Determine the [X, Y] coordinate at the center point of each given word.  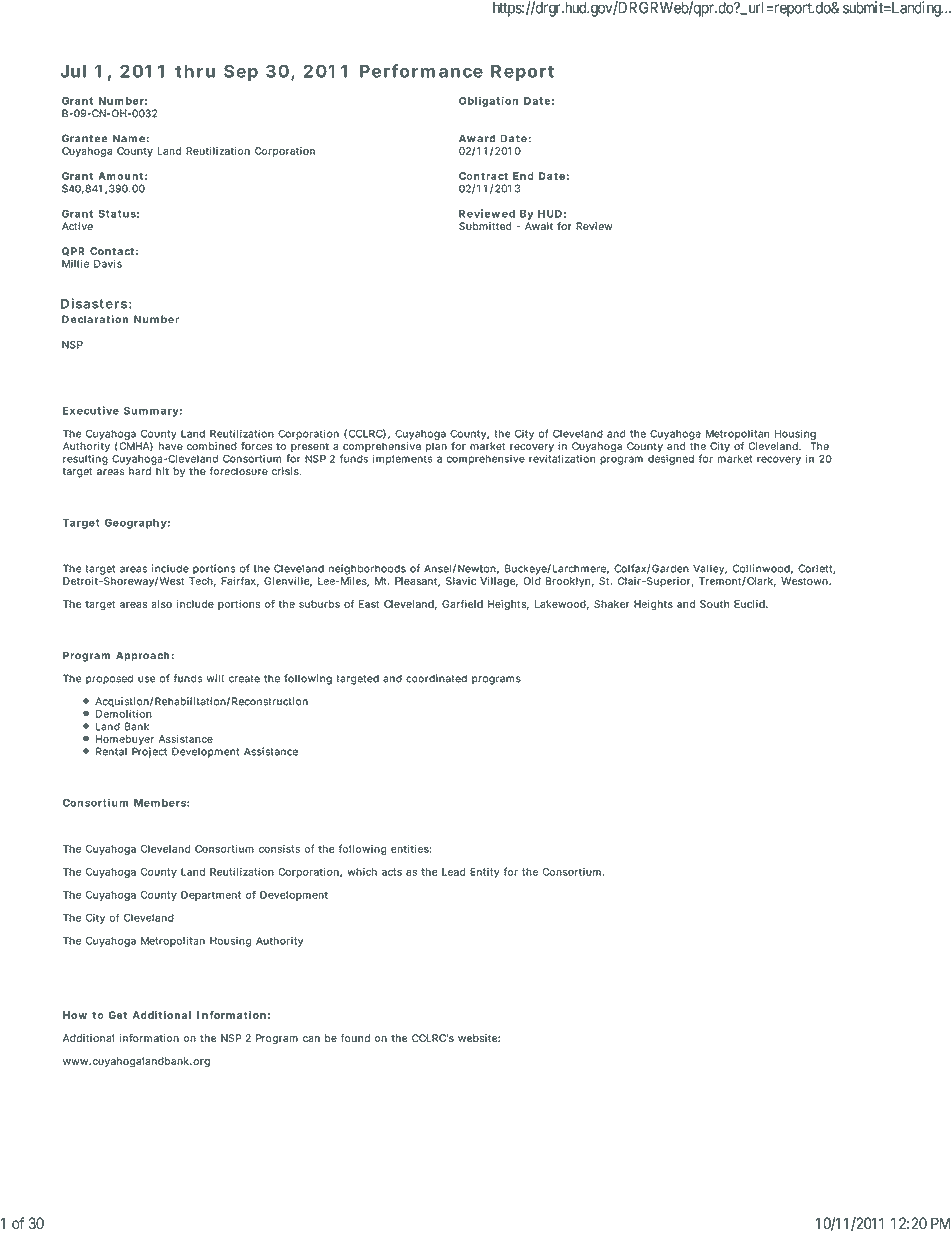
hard [140, 471]
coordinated [436, 678]
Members [162, 803]
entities [411, 849]
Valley [710, 569]
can [311, 1039]
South [714, 604]
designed [671, 459]
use [147, 679]
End [523, 176]
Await [539, 226]
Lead [453, 872]
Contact [114, 251]
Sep [241, 72]
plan [436, 447]
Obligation [488, 101]
